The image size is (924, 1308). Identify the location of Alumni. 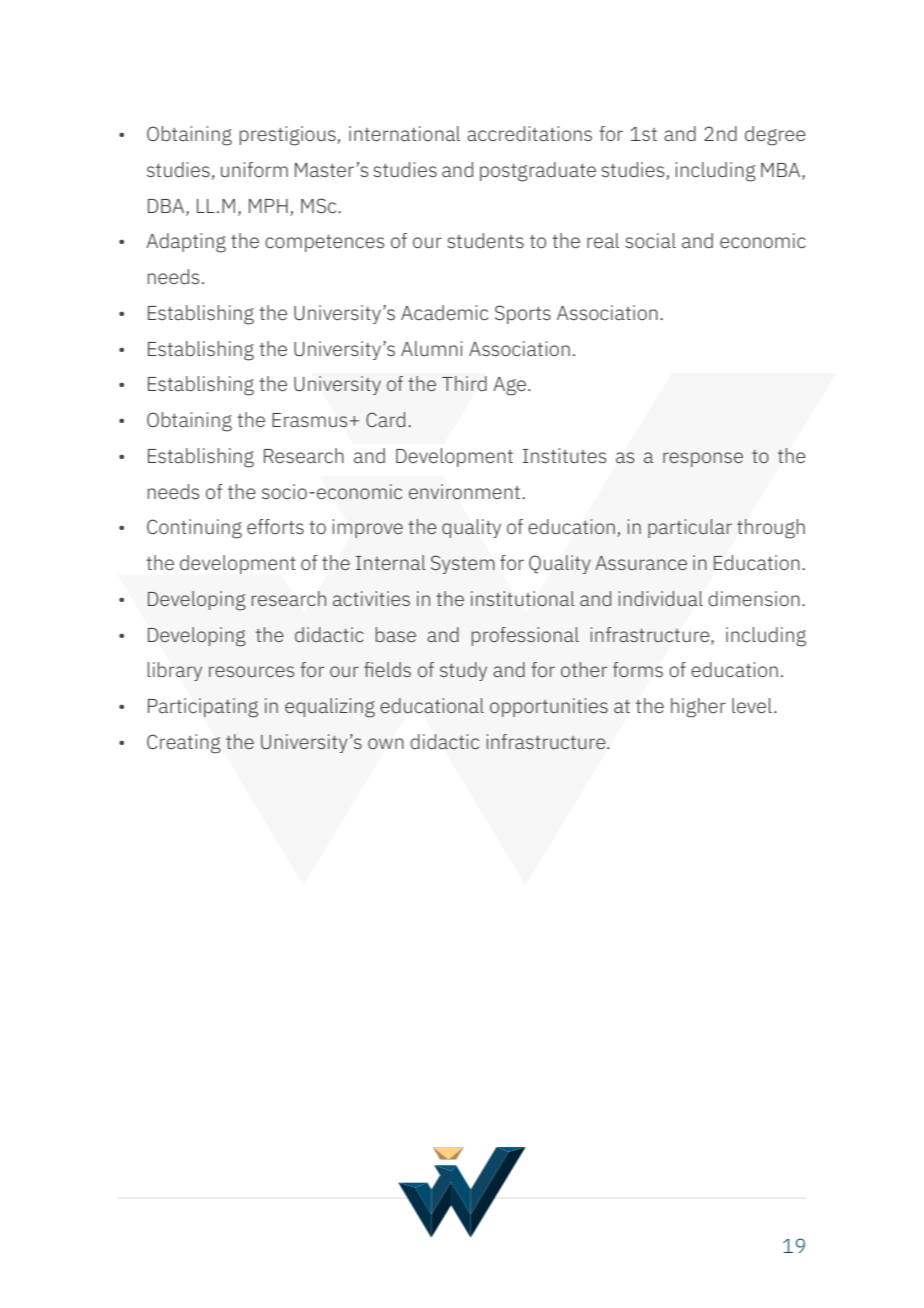
(431, 348).
